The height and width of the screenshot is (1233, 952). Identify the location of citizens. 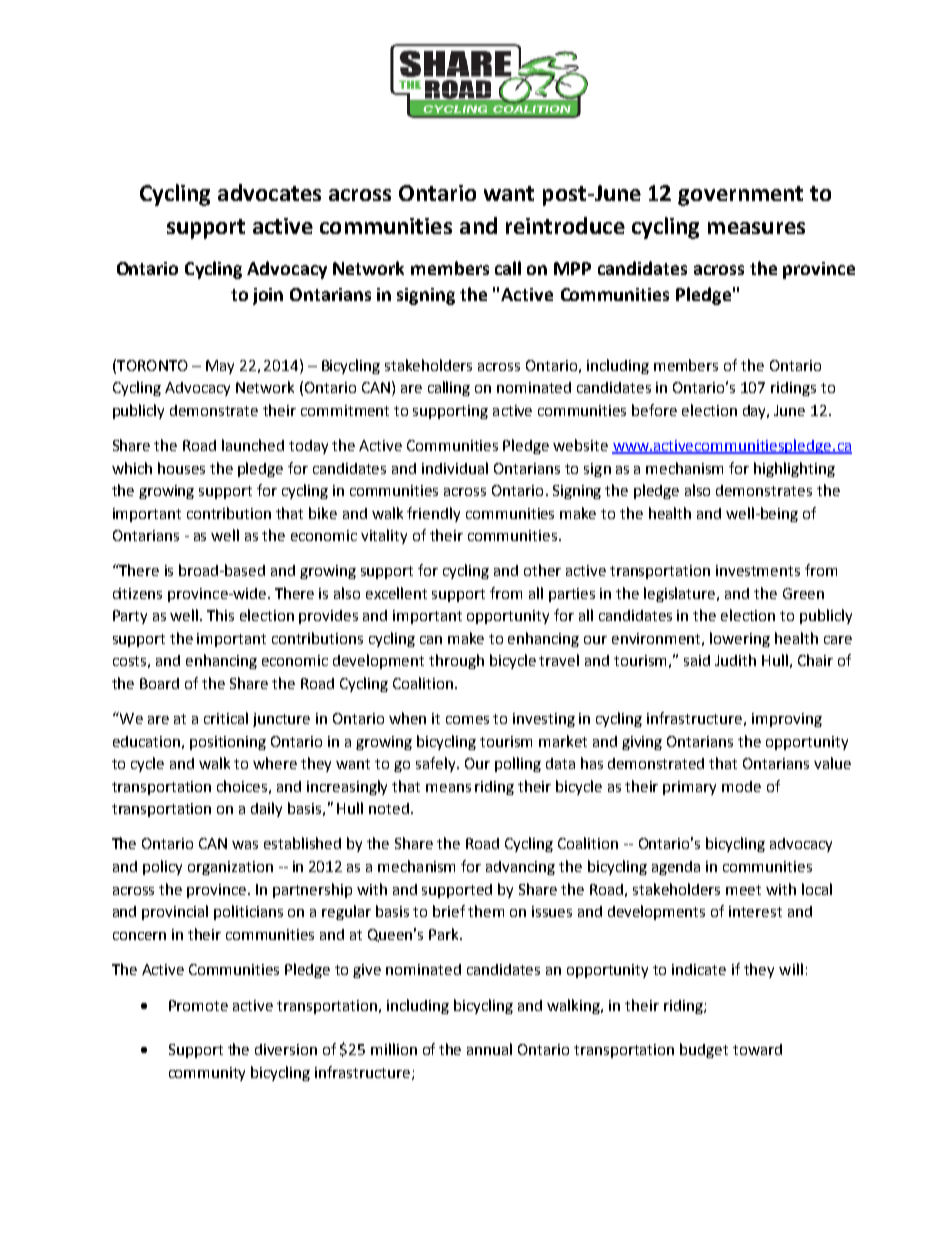
(137, 593).
